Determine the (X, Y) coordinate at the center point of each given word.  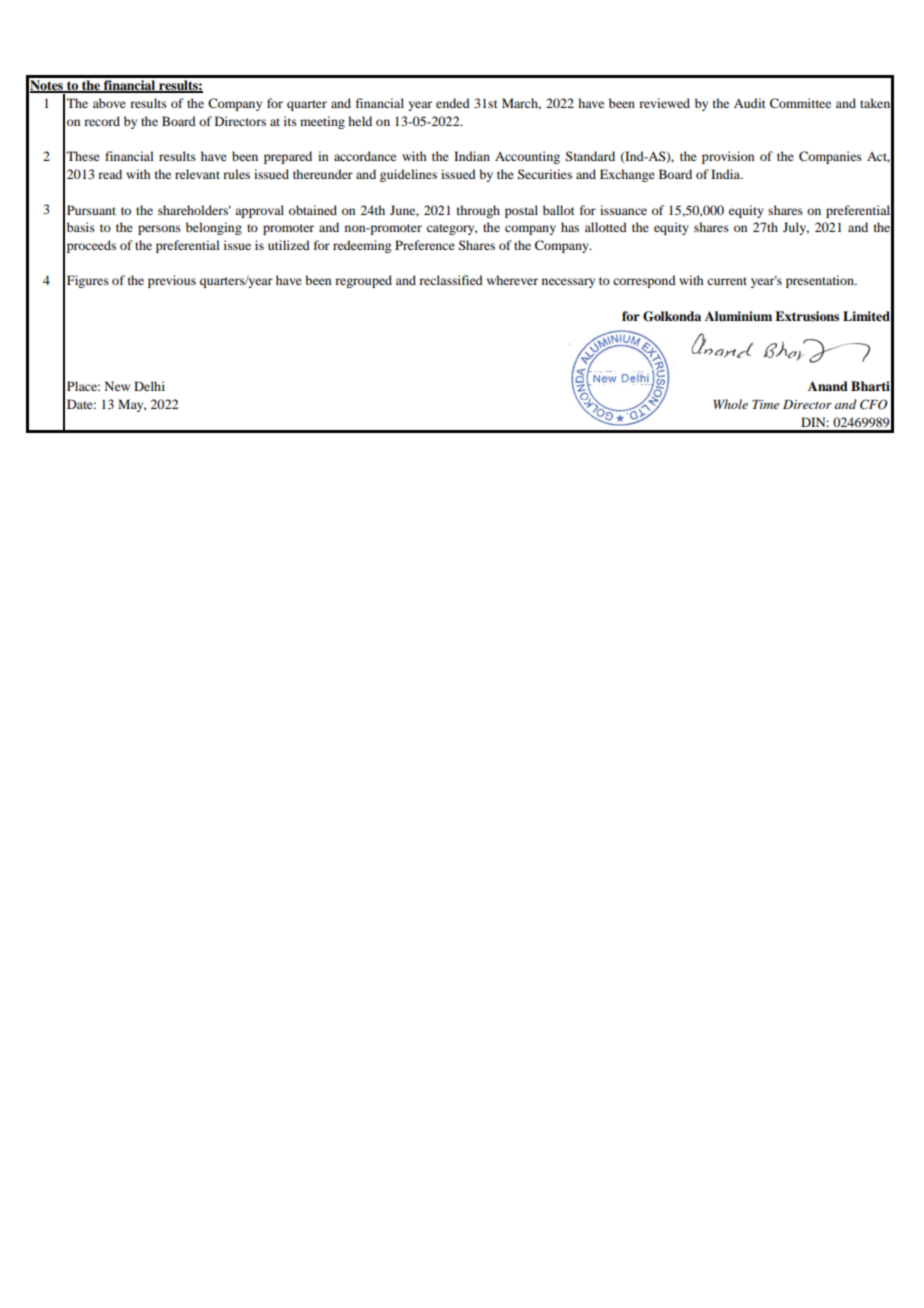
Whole (730, 404)
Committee (800, 103)
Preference (425, 245)
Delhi (149, 386)
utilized (289, 245)
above (109, 103)
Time (765, 404)
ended (453, 103)
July (796, 228)
